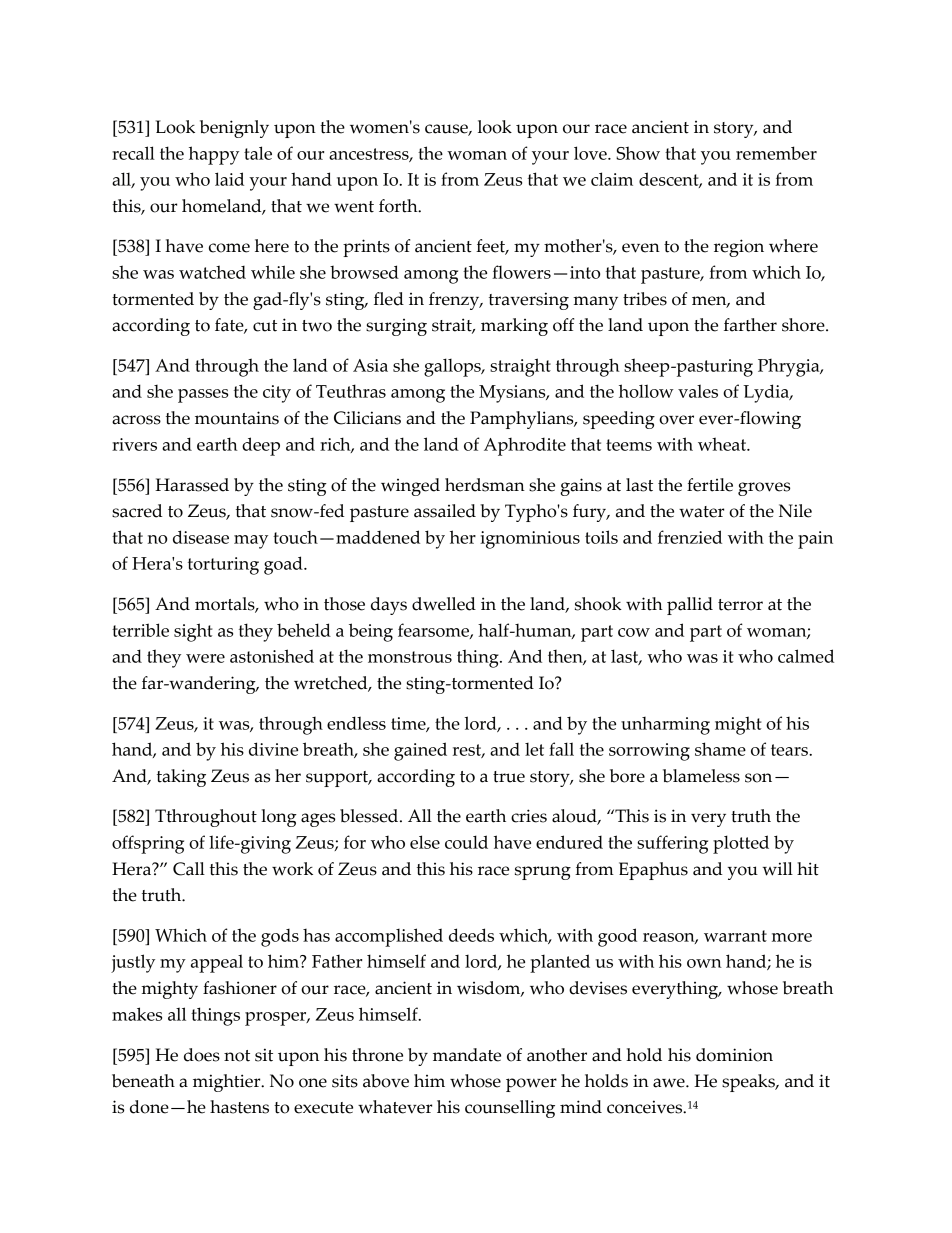 Image resolution: width=952 pixels, height=1233 pixels. Describe the element at coordinates (214, 155) in the document. I see `happy` at that location.
